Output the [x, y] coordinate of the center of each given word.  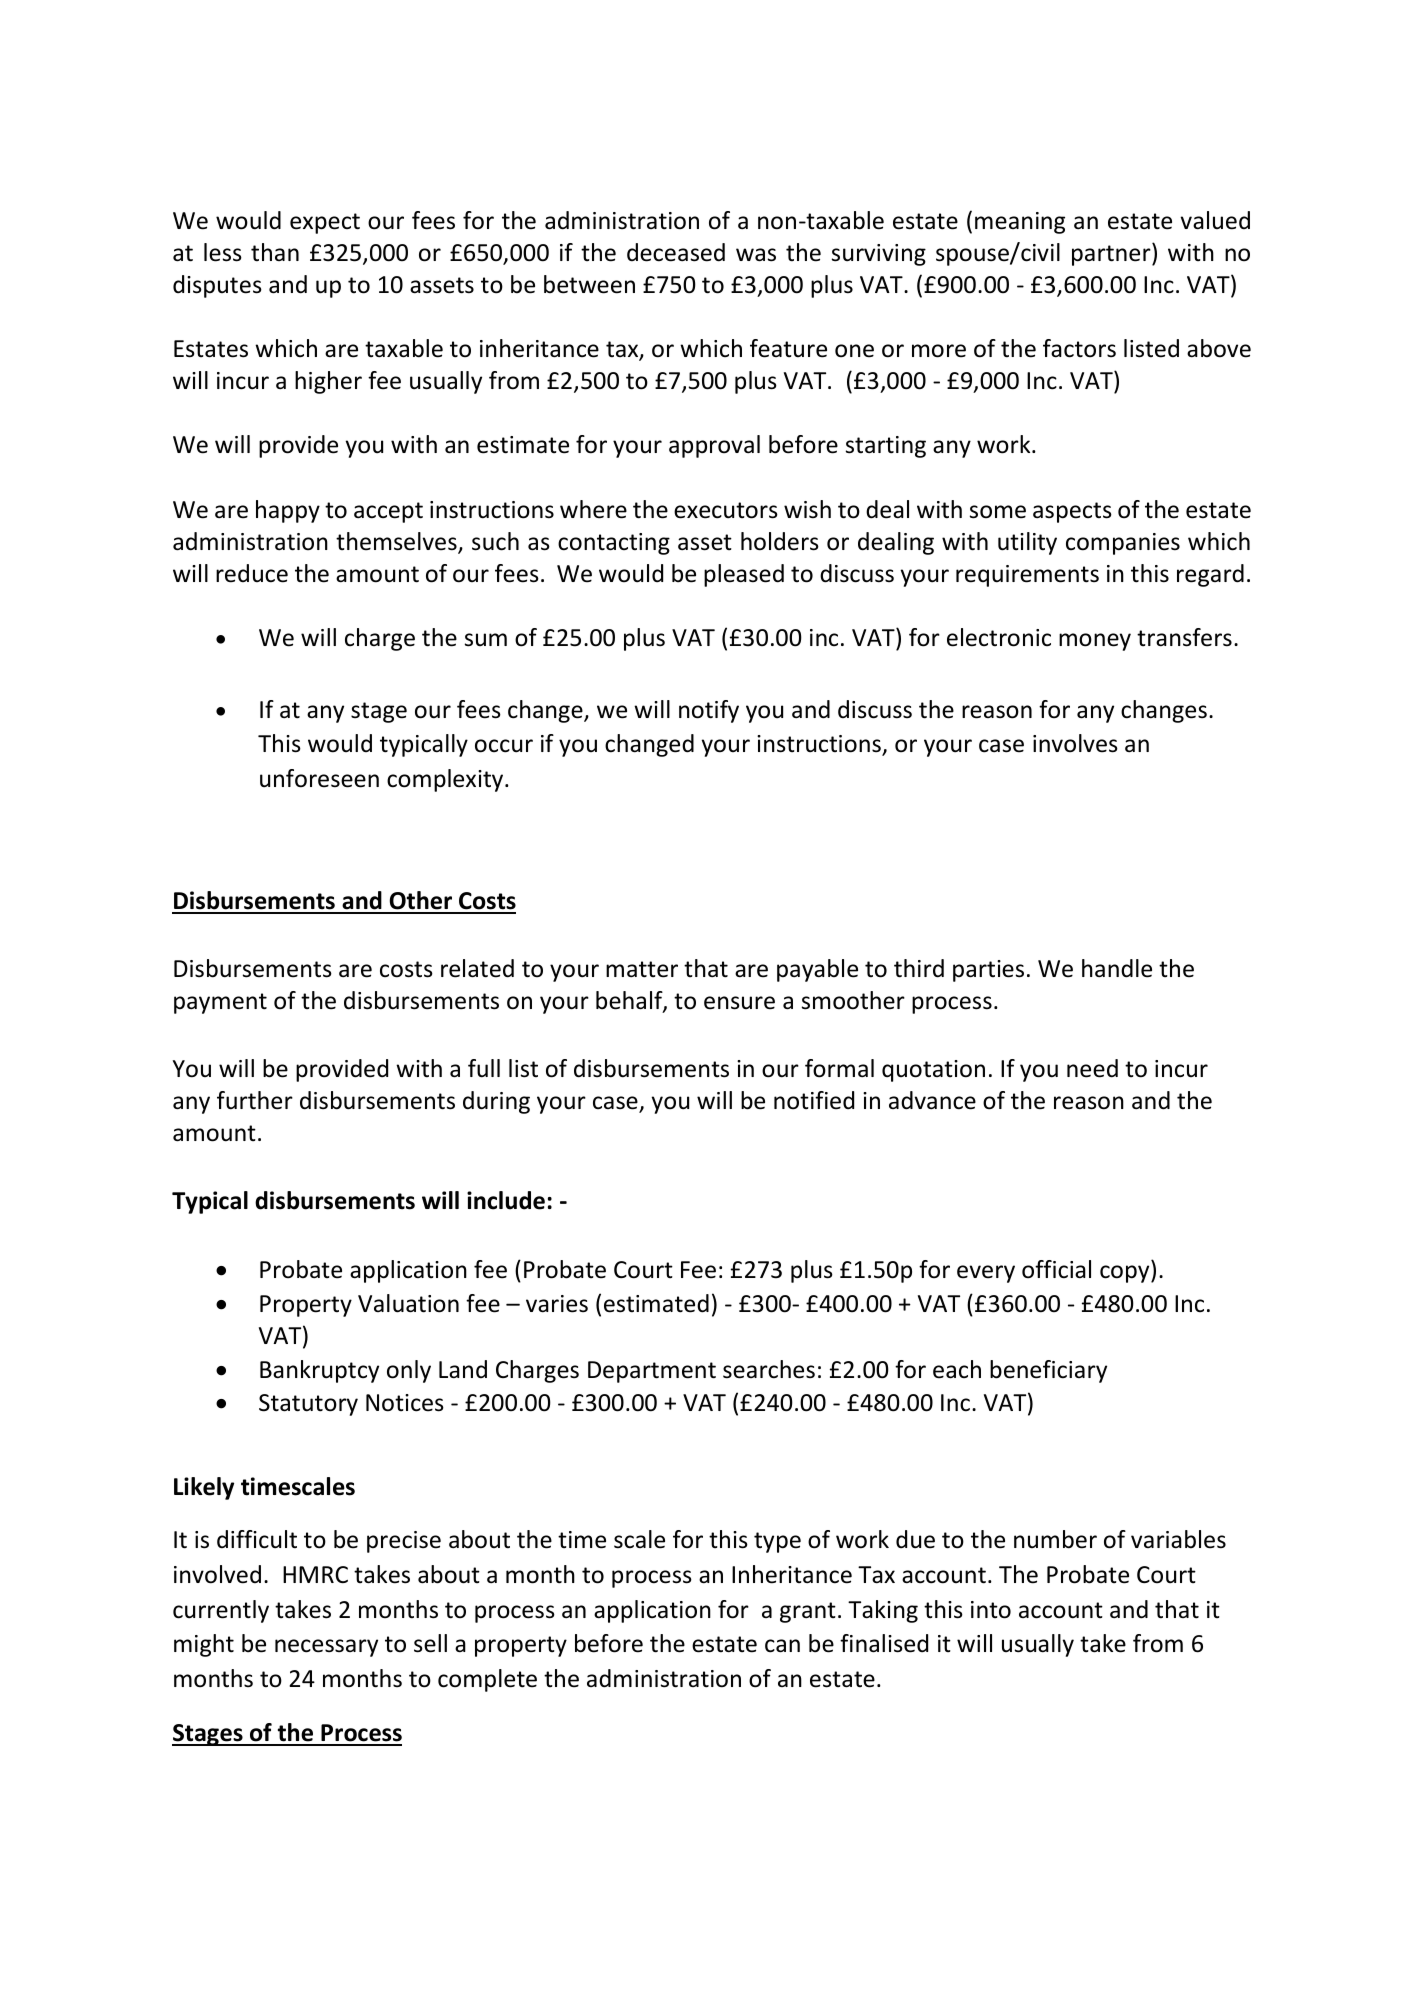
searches [769, 1369]
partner [1112, 255]
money [1095, 642]
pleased [744, 575]
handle [1117, 968]
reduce [252, 573]
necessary [326, 1648]
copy [1126, 1274]
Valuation [408, 1303]
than [275, 252]
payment [220, 1003]
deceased [676, 252]
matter [642, 969]
